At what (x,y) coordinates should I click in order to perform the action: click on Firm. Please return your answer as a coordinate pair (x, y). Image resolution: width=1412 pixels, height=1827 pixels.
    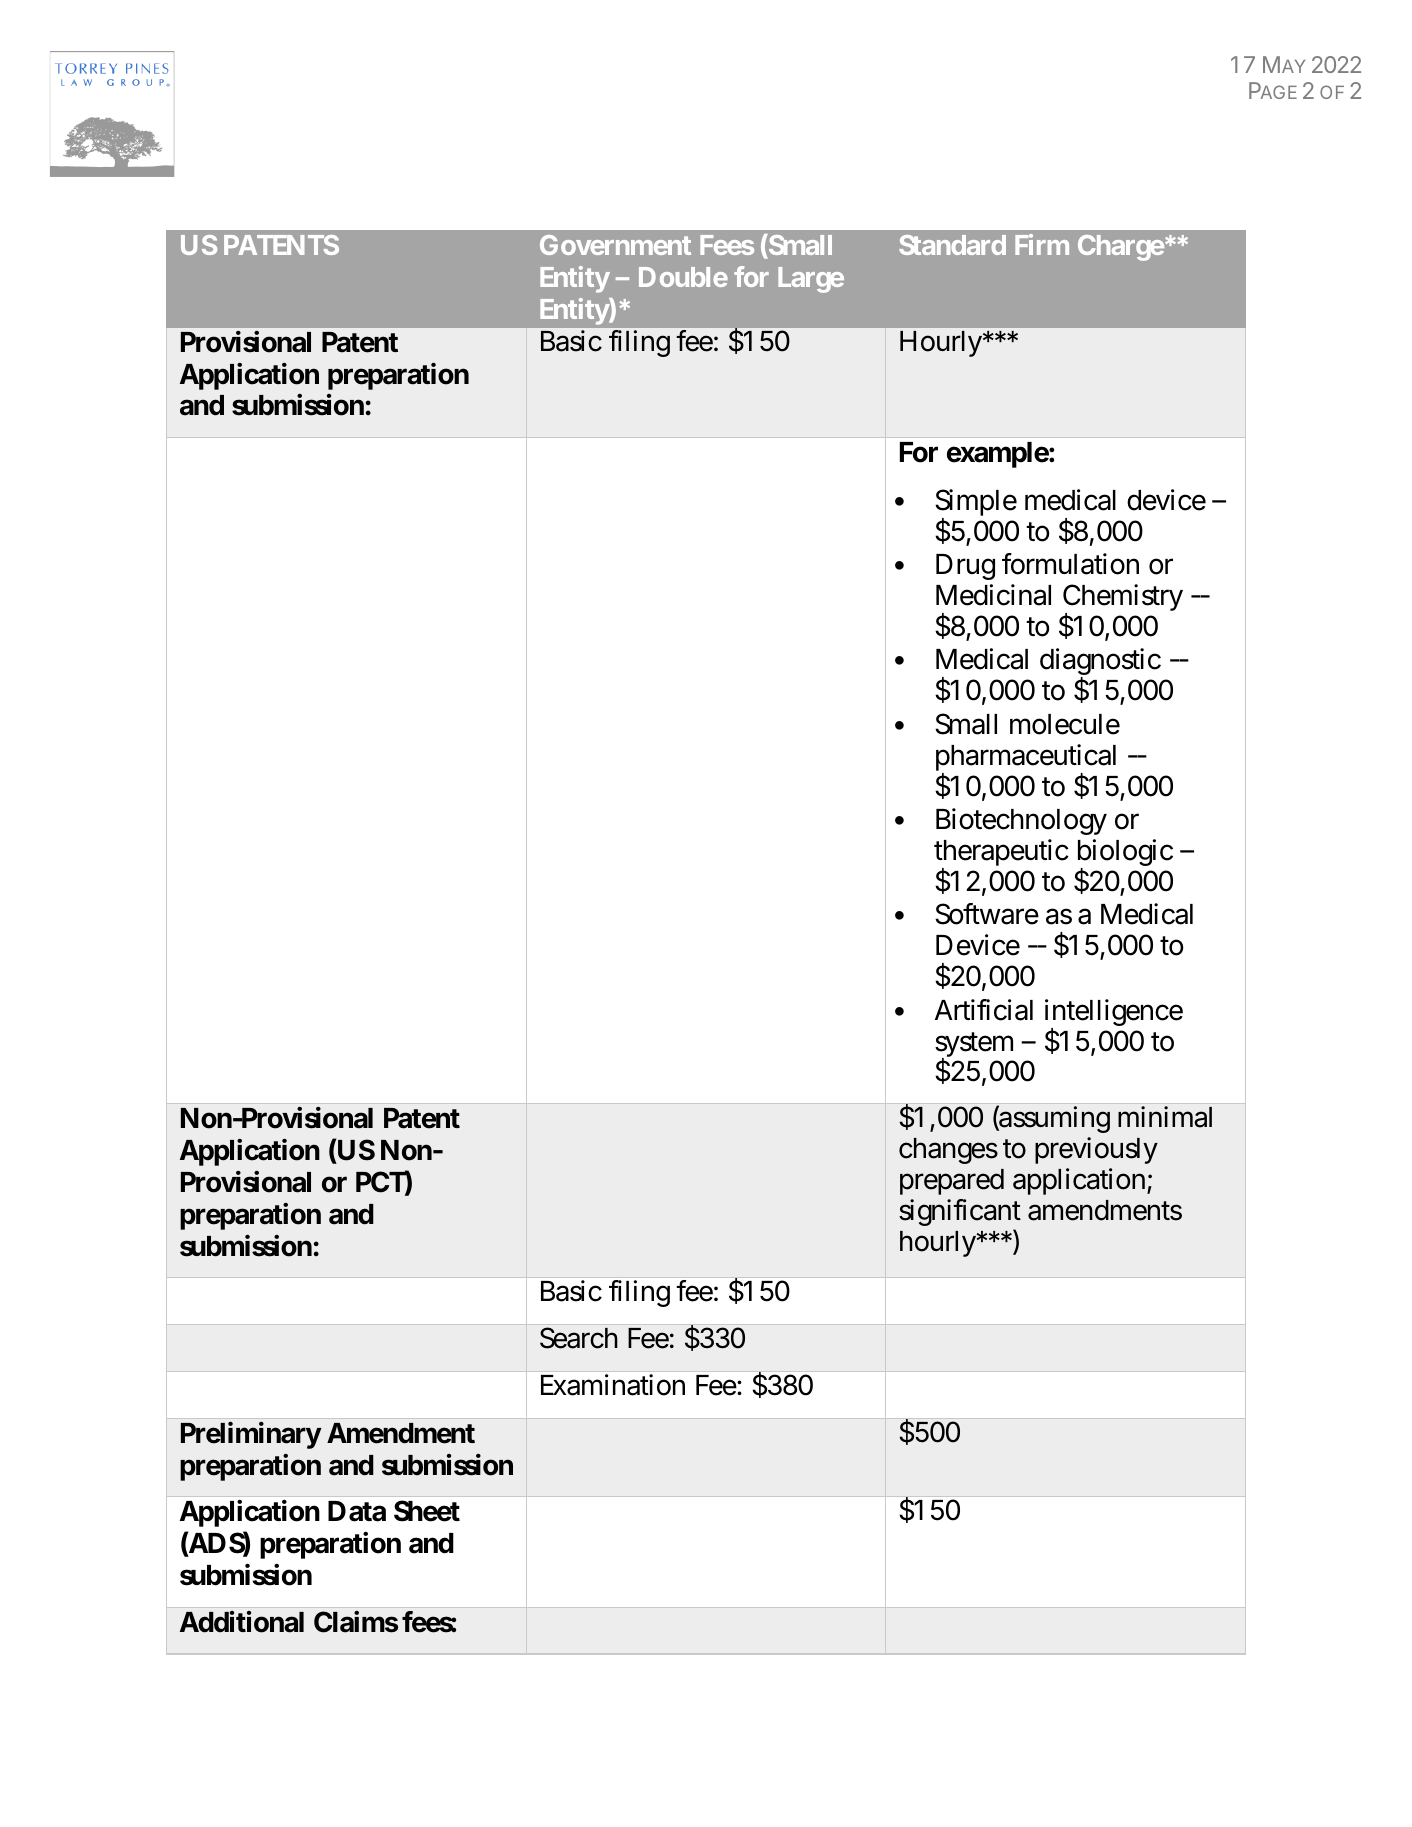
    Looking at the image, I should click on (1042, 244).
